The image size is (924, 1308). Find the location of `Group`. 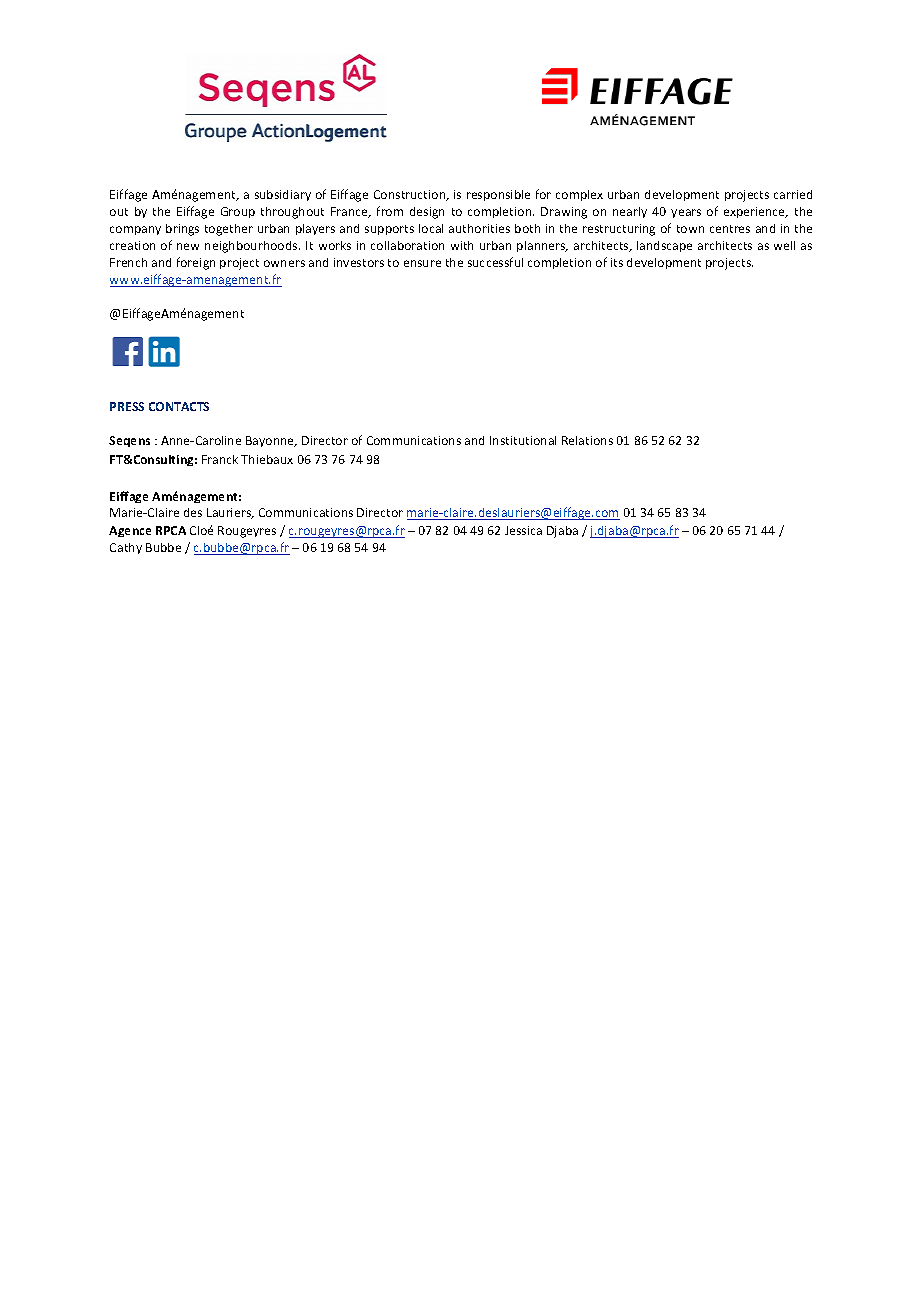

Group is located at coordinates (238, 212).
